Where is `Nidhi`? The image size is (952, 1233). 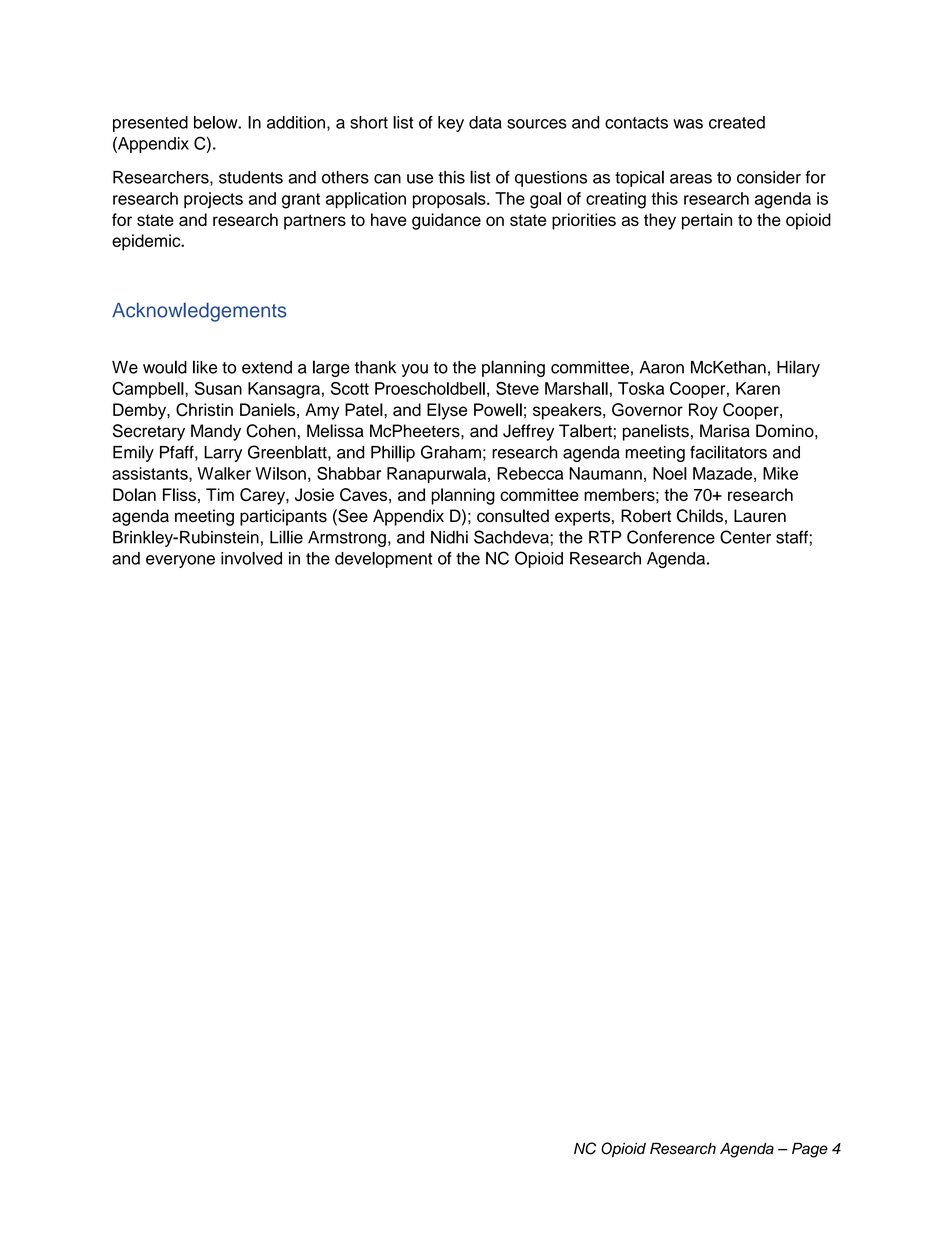
Nidhi is located at coordinates (449, 537).
